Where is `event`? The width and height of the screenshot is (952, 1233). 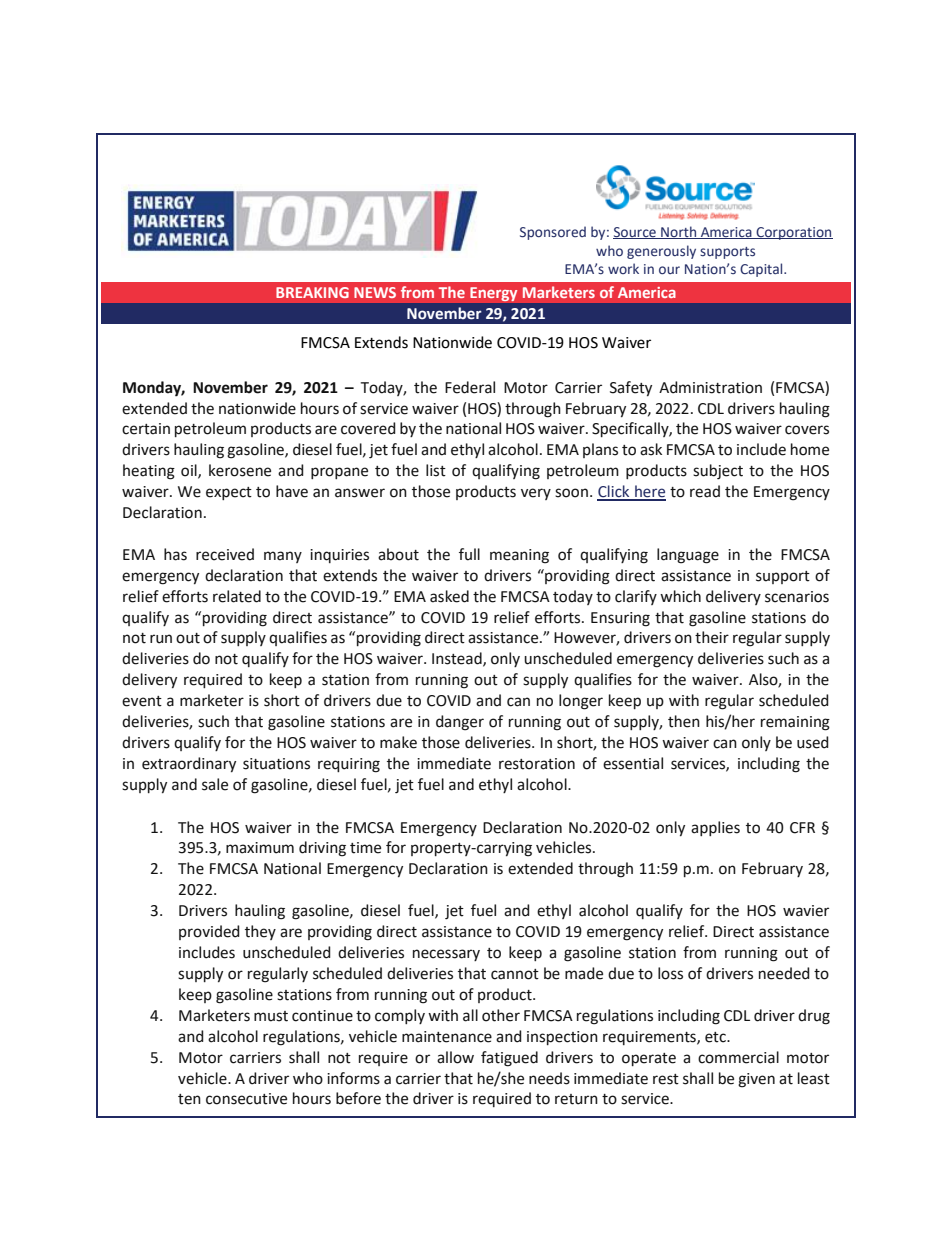
event is located at coordinates (142, 701).
